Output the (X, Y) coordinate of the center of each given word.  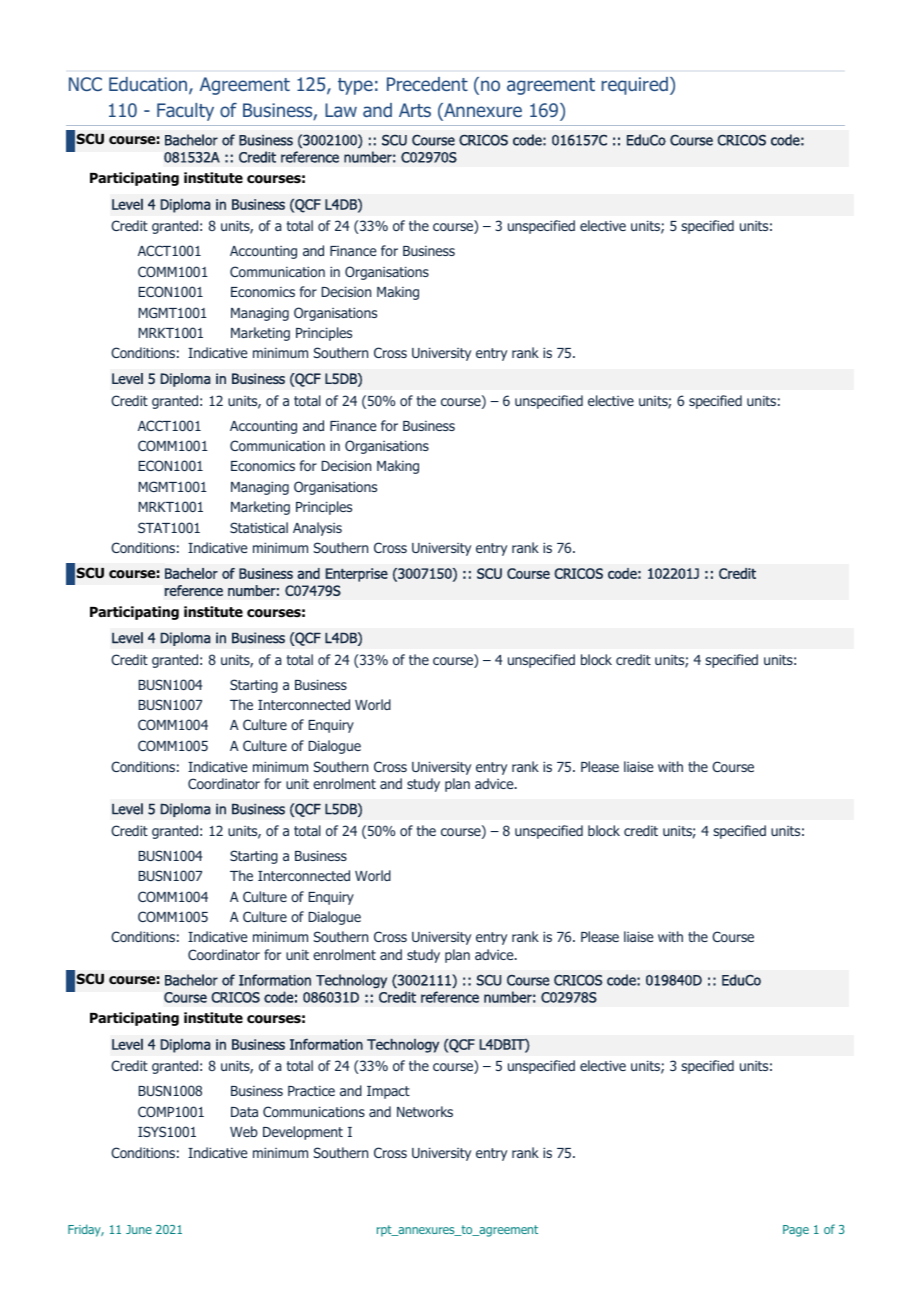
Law (341, 110)
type (355, 86)
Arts (415, 110)
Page (796, 1231)
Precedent (427, 84)
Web (244, 1131)
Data (244, 1112)
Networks (425, 1111)
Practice (311, 1091)
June (139, 1229)
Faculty (185, 112)
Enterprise (356, 575)
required (635, 86)
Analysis (317, 529)
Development (303, 1133)
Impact (388, 1092)
